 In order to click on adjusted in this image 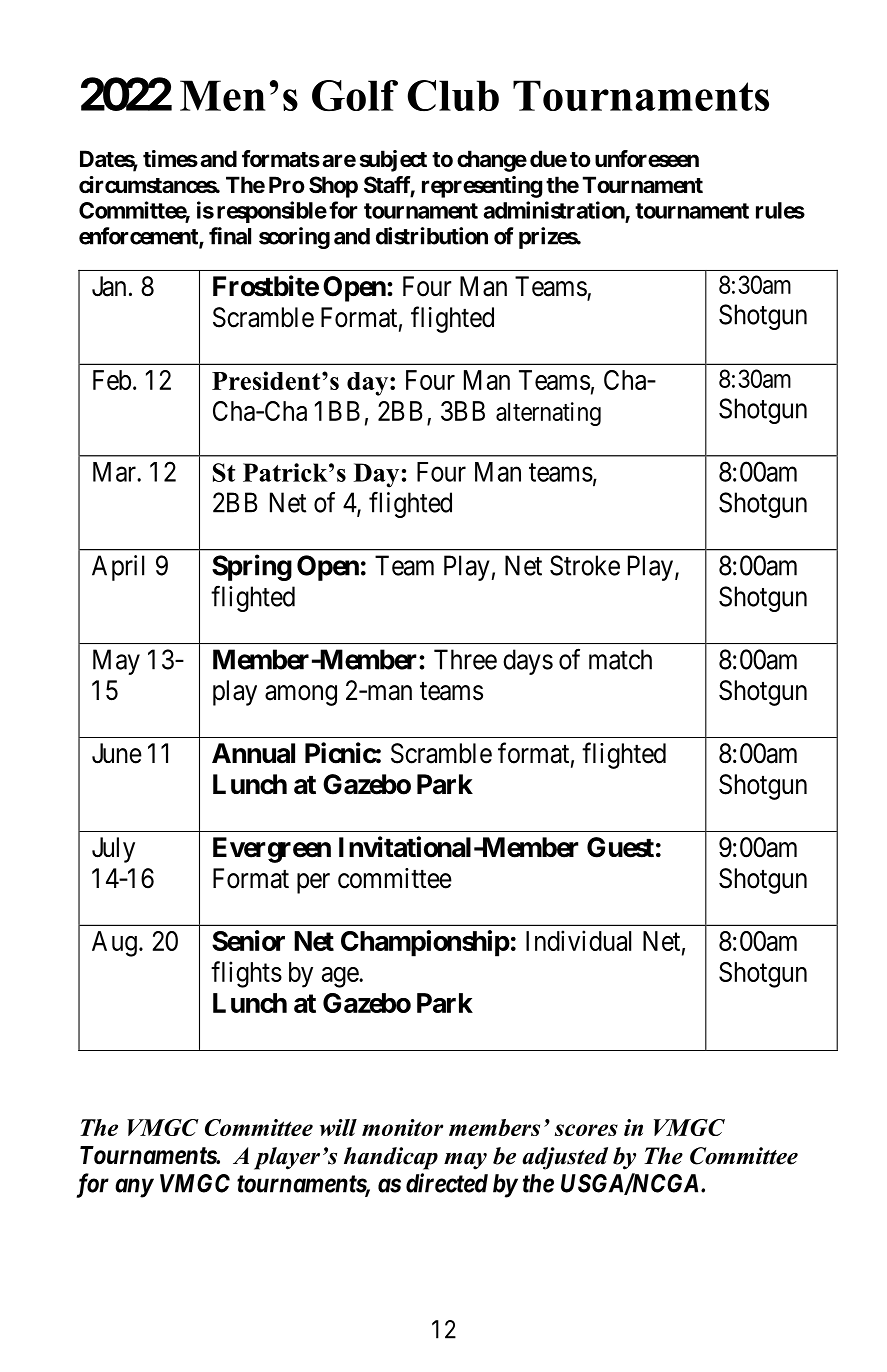, I will do `click(565, 1158)`.
